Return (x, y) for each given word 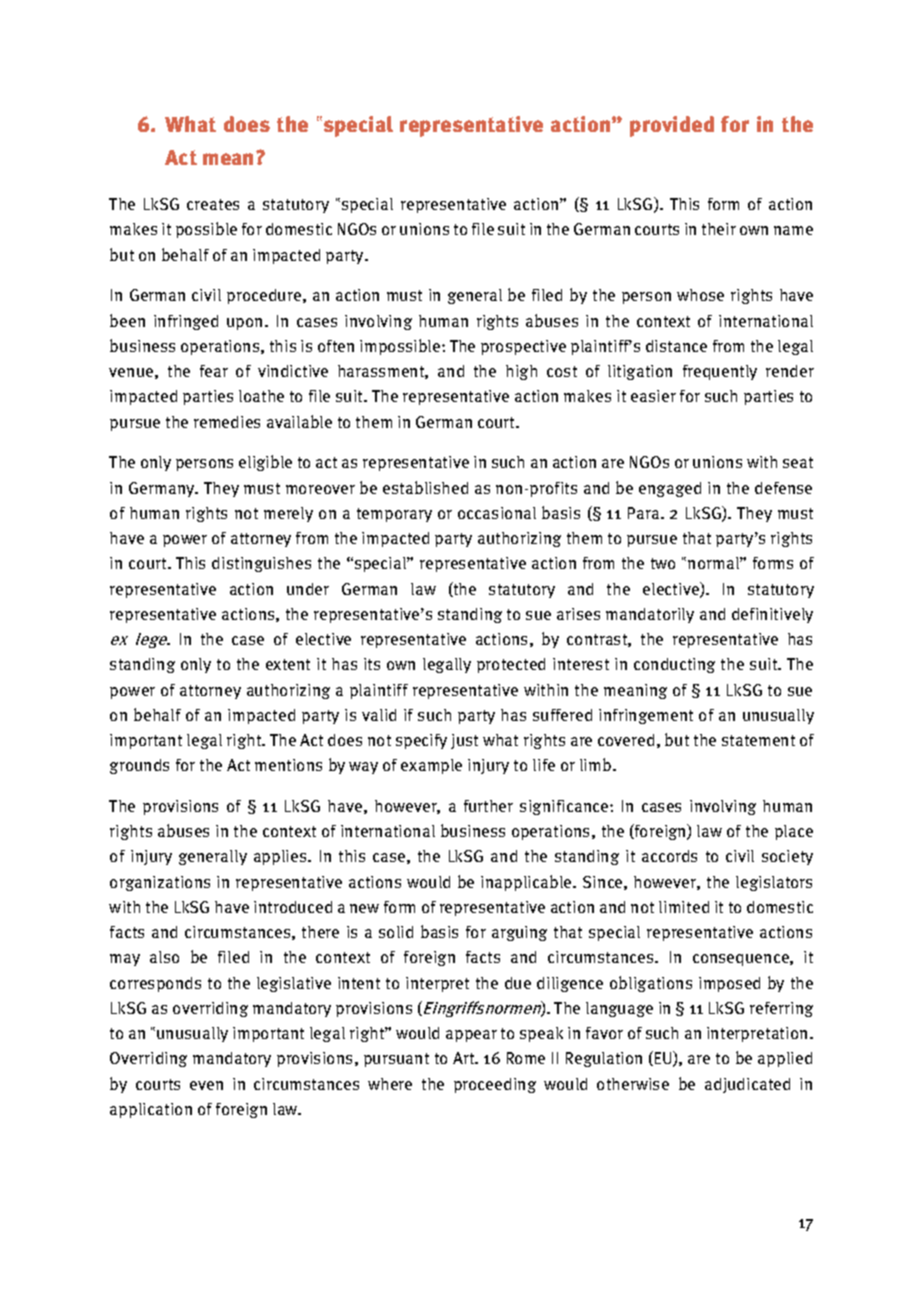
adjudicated (747, 1085)
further (488, 806)
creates (213, 204)
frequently (720, 372)
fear (214, 371)
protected (511, 665)
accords (669, 856)
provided (672, 126)
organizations (160, 883)
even (206, 1085)
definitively (772, 615)
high (521, 372)
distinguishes (261, 564)
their (719, 229)
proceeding (495, 1085)
